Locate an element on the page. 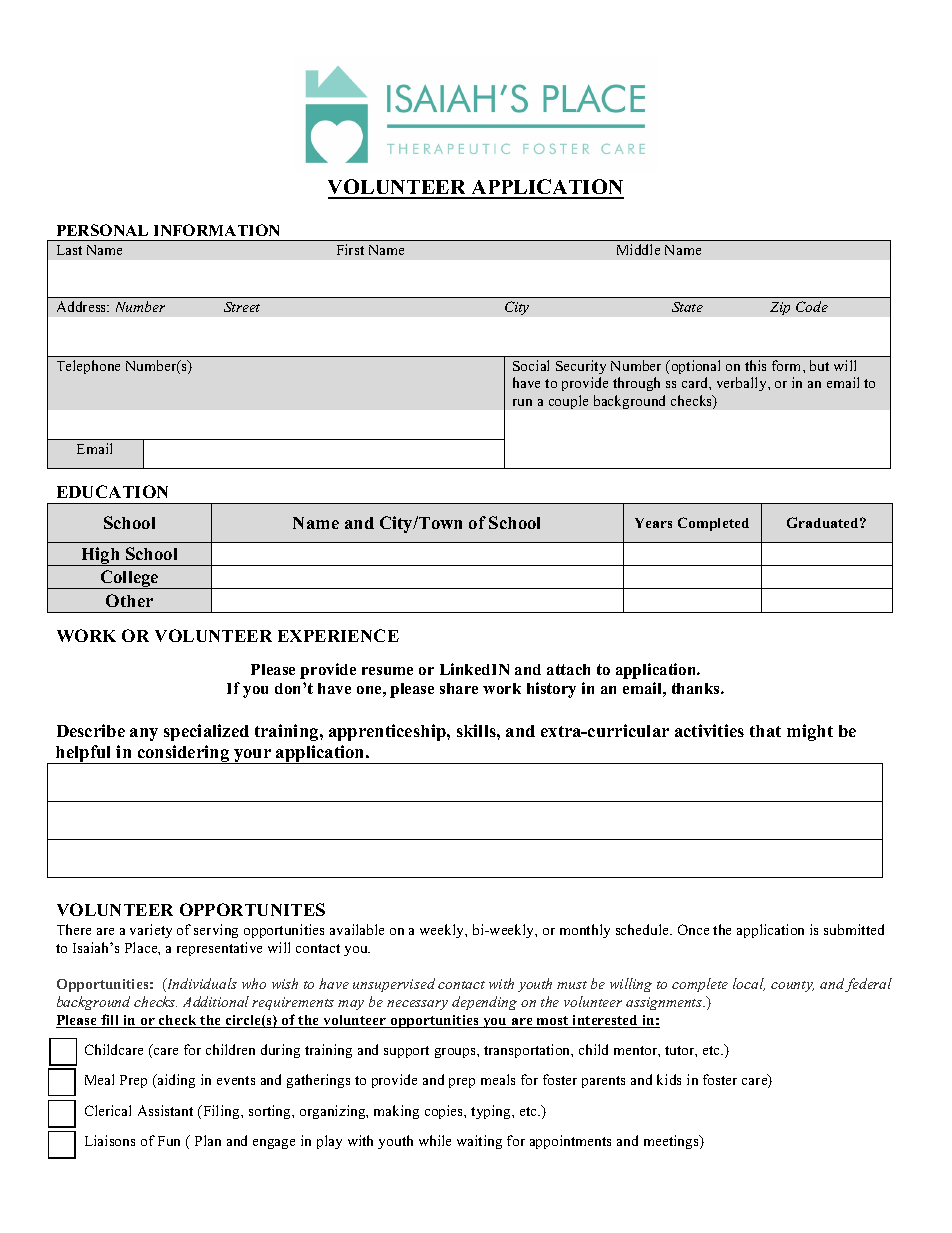  waiting is located at coordinates (479, 1142).
